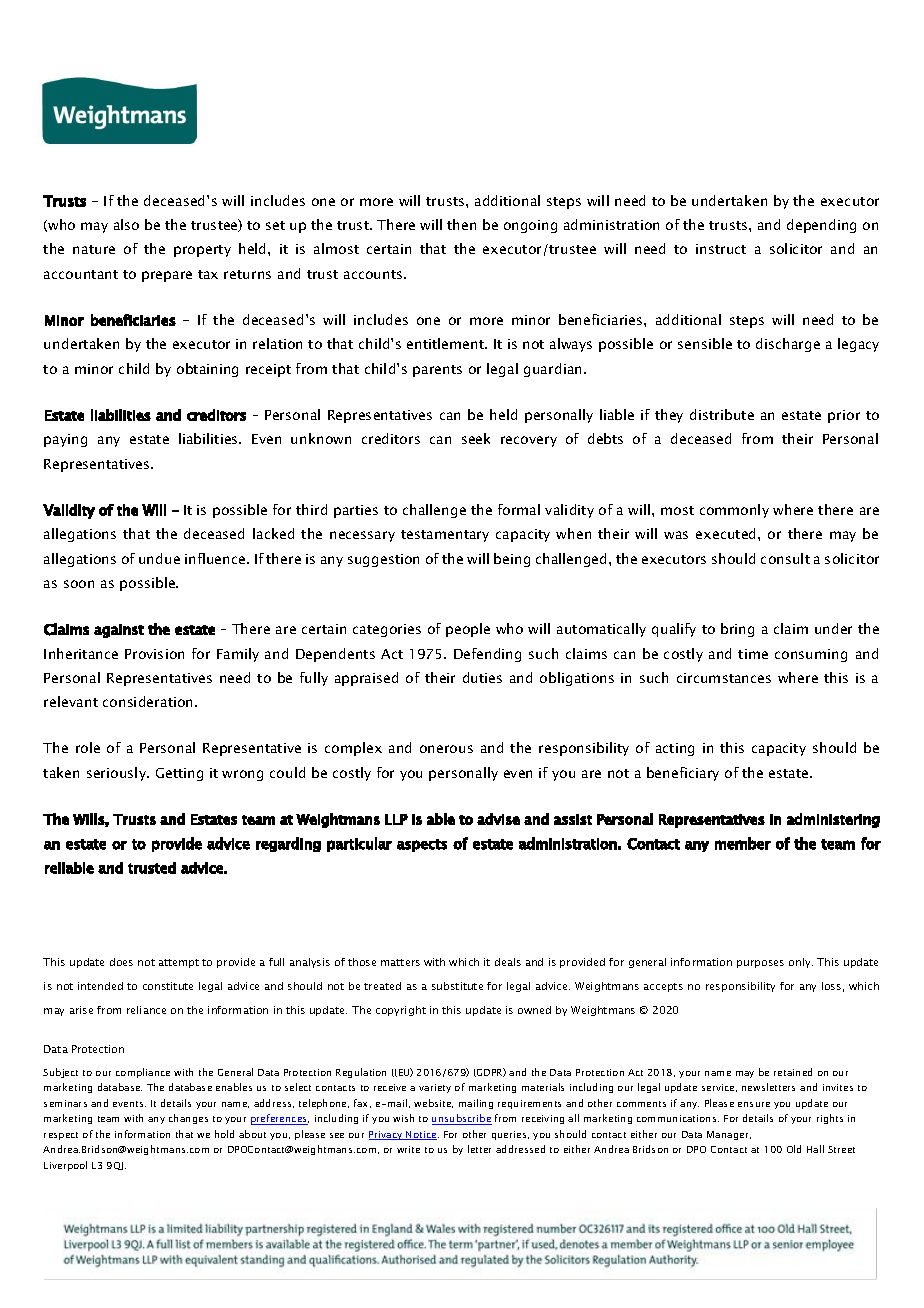 Image resolution: width=924 pixels, height=1308 pixels. What do you see at coordinates (179, 963) in the image?
I see `attempt` at bounding box center [179, 963].
